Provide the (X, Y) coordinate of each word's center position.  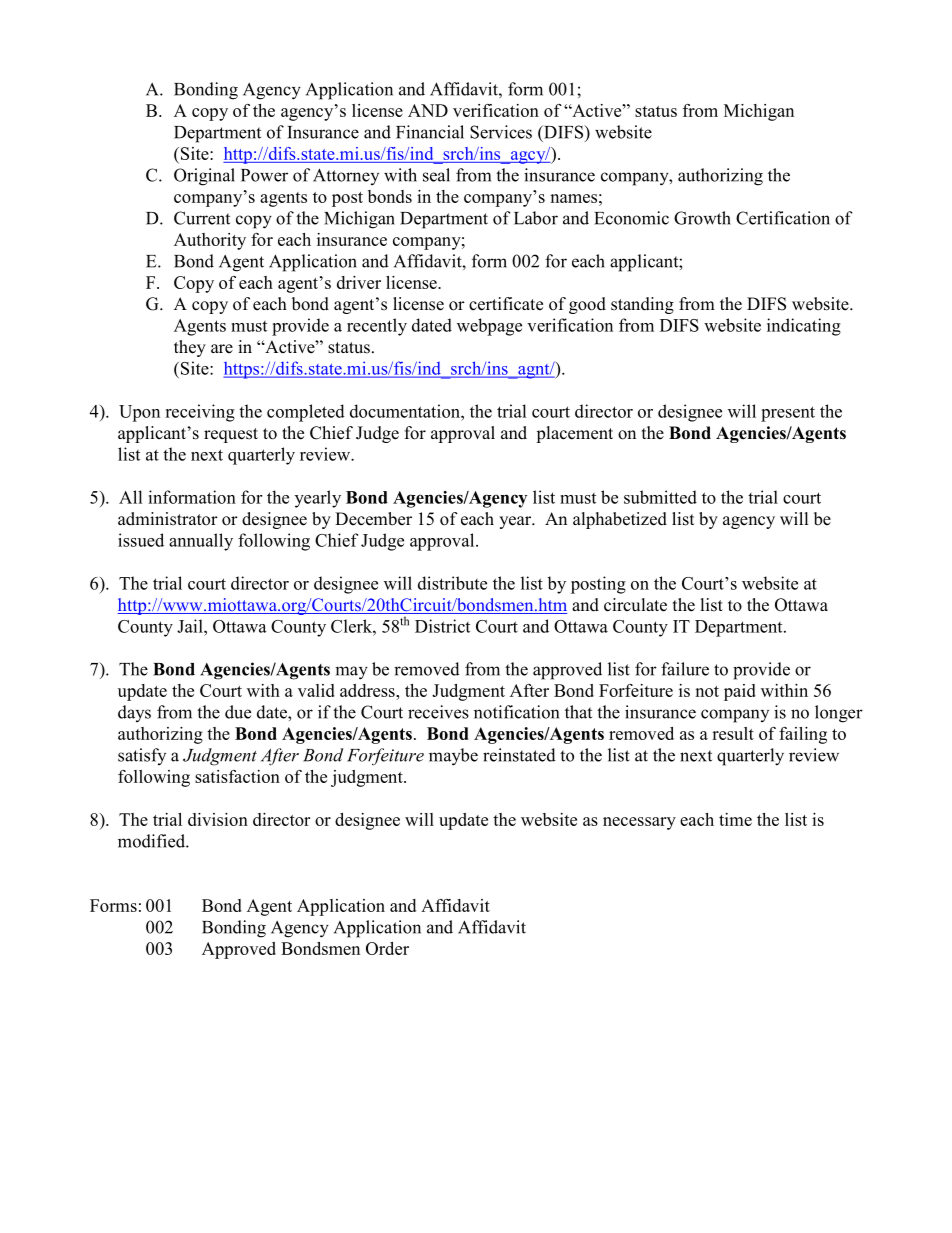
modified (152, 841)
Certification (783, 218)
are (222, 349)
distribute (452, 583)
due (238, 712)
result (733, 733)
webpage (489, 327)
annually (201, 542)
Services (501, 132)
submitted (660, 497)
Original (204, 177)
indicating (804, 327)
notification (516, 712)
